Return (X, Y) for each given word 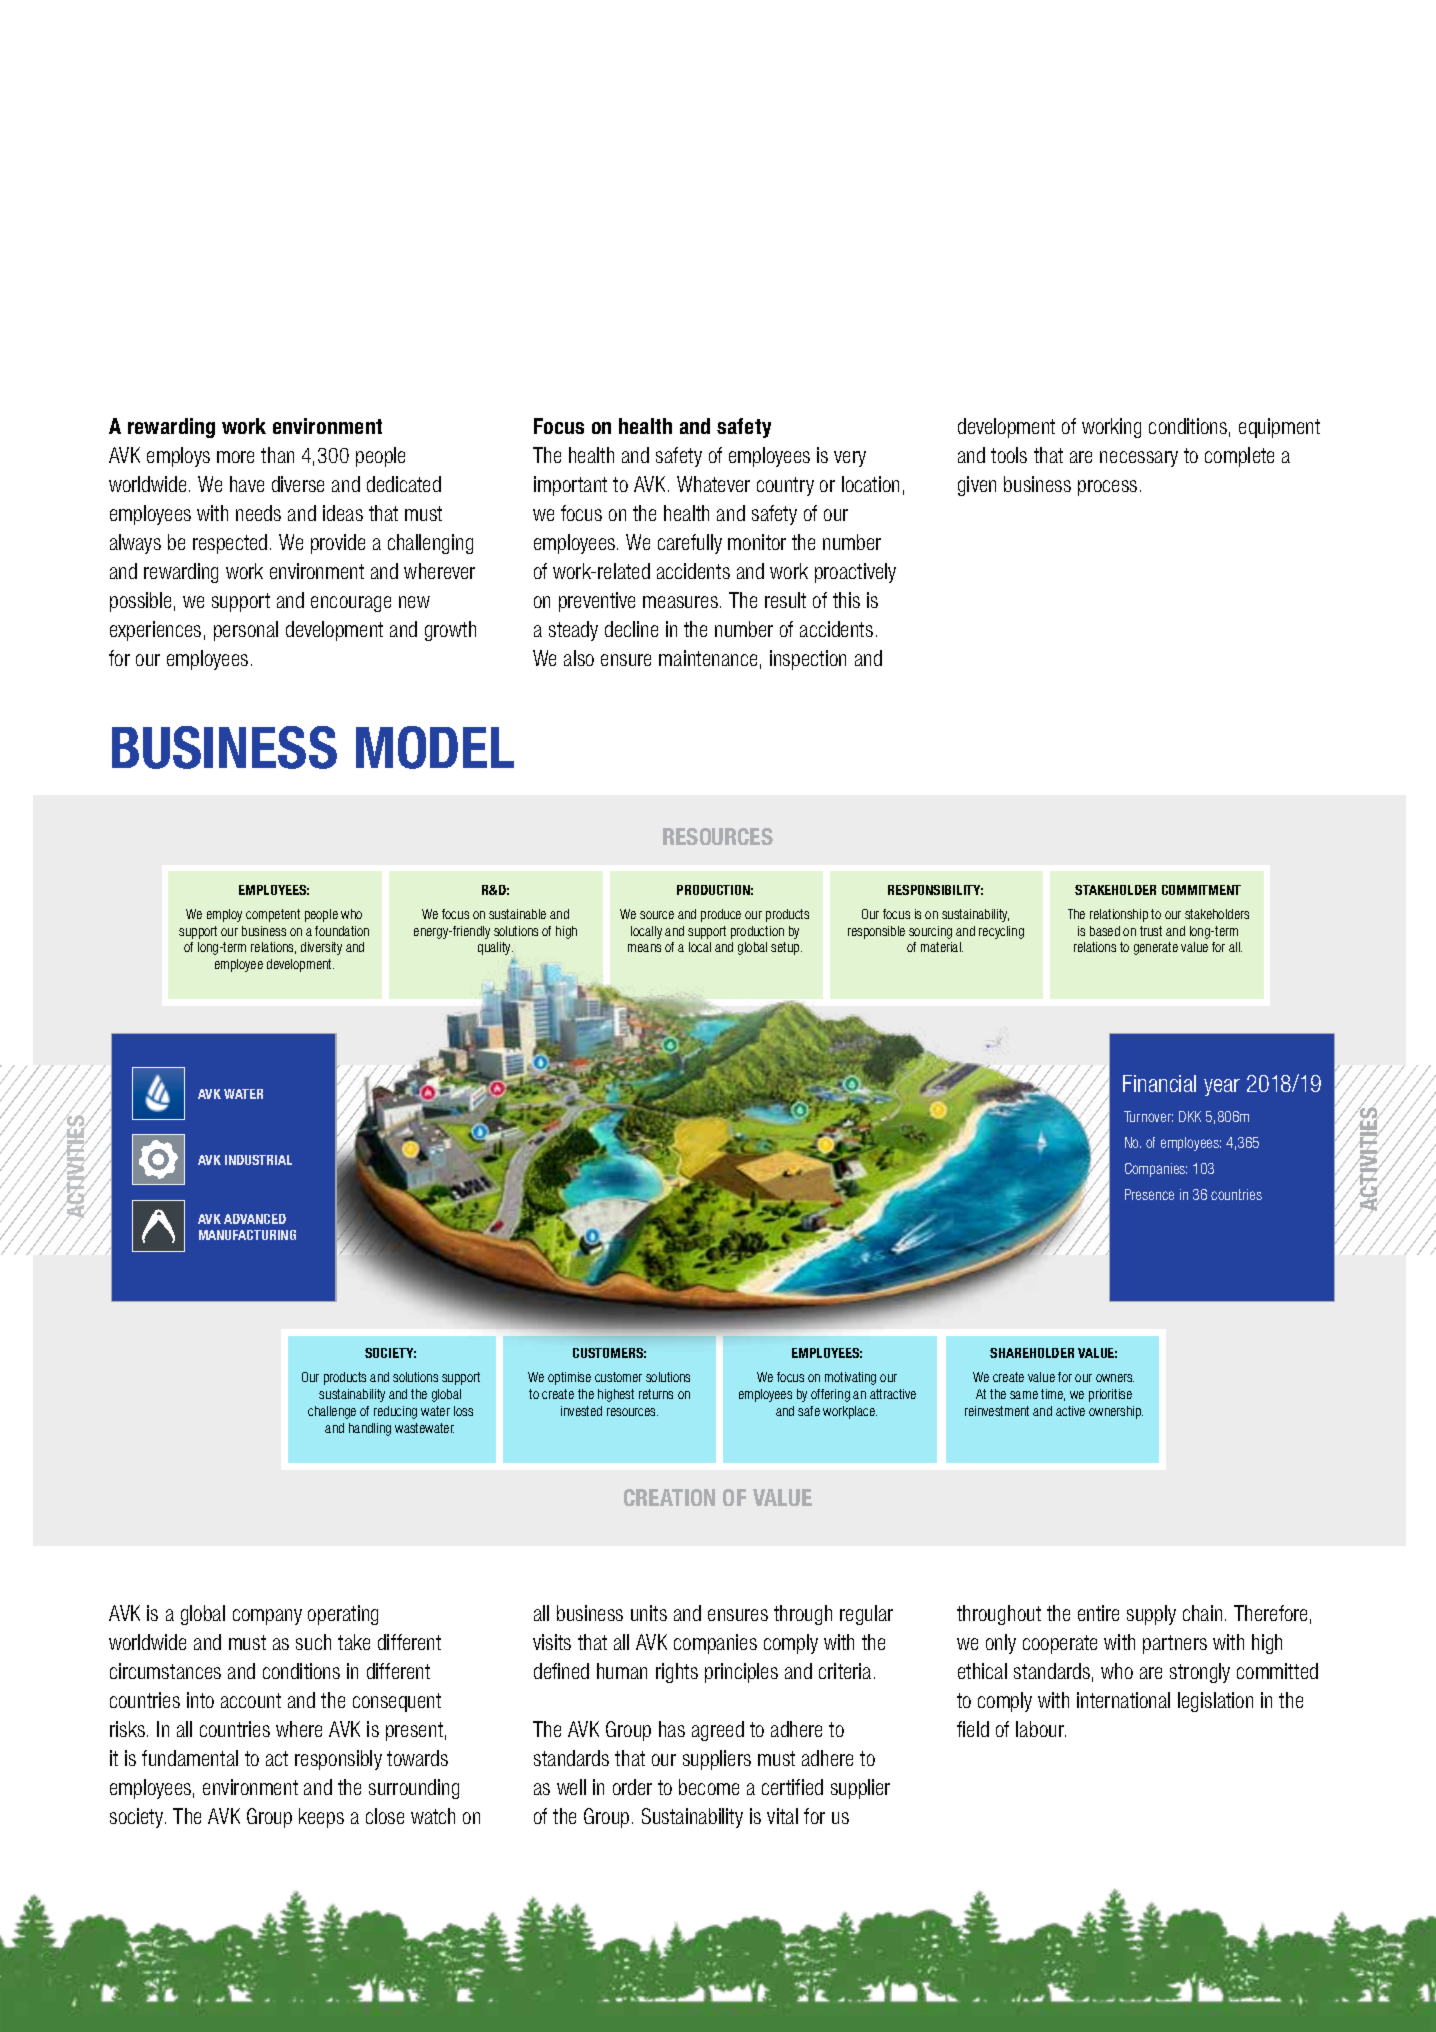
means (644, 948)
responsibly (338, 1760)
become (709, 1787)
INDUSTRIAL (258, 1160)
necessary (1139, 459)
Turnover (1148, 1116)
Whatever (713, 484)
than (277, 455)
